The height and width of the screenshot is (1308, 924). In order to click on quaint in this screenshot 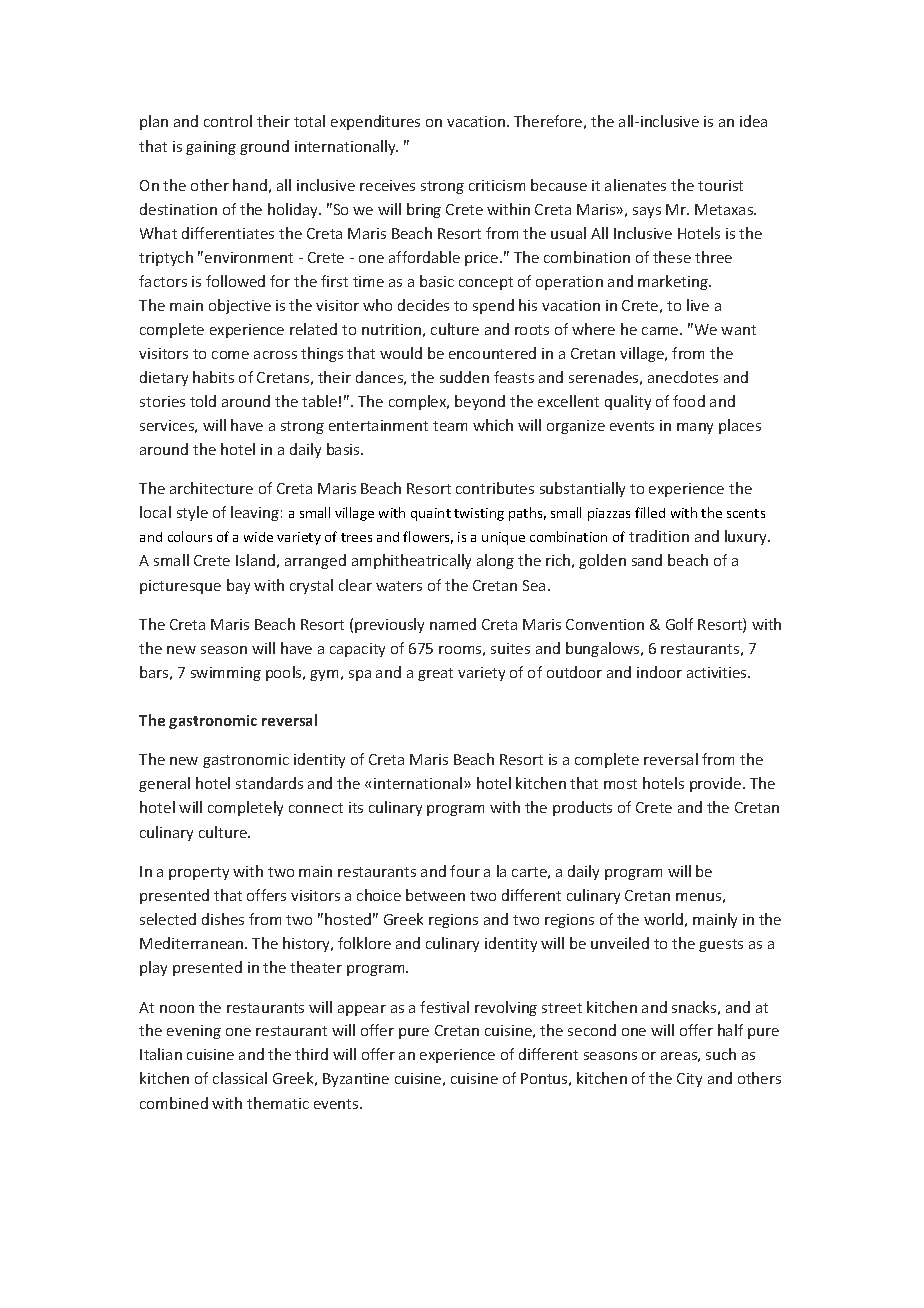, I will do `click(431, 514)`.
